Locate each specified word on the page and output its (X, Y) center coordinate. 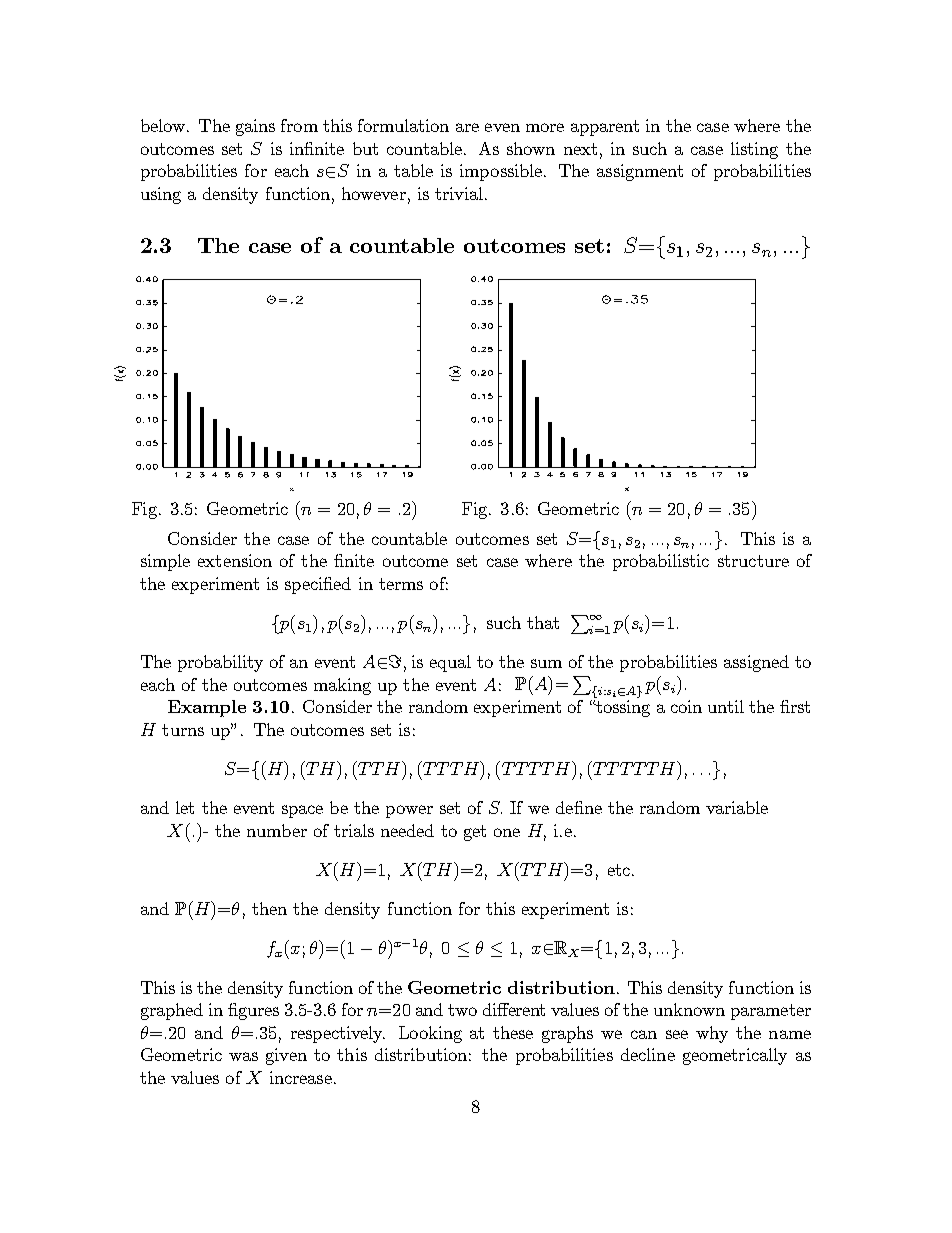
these (513, 1032)
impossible (501, 172)
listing (754, 150)
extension (235, 560)
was (243, 1056)
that (543, 622)
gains (255, 127)
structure (753, 561)
